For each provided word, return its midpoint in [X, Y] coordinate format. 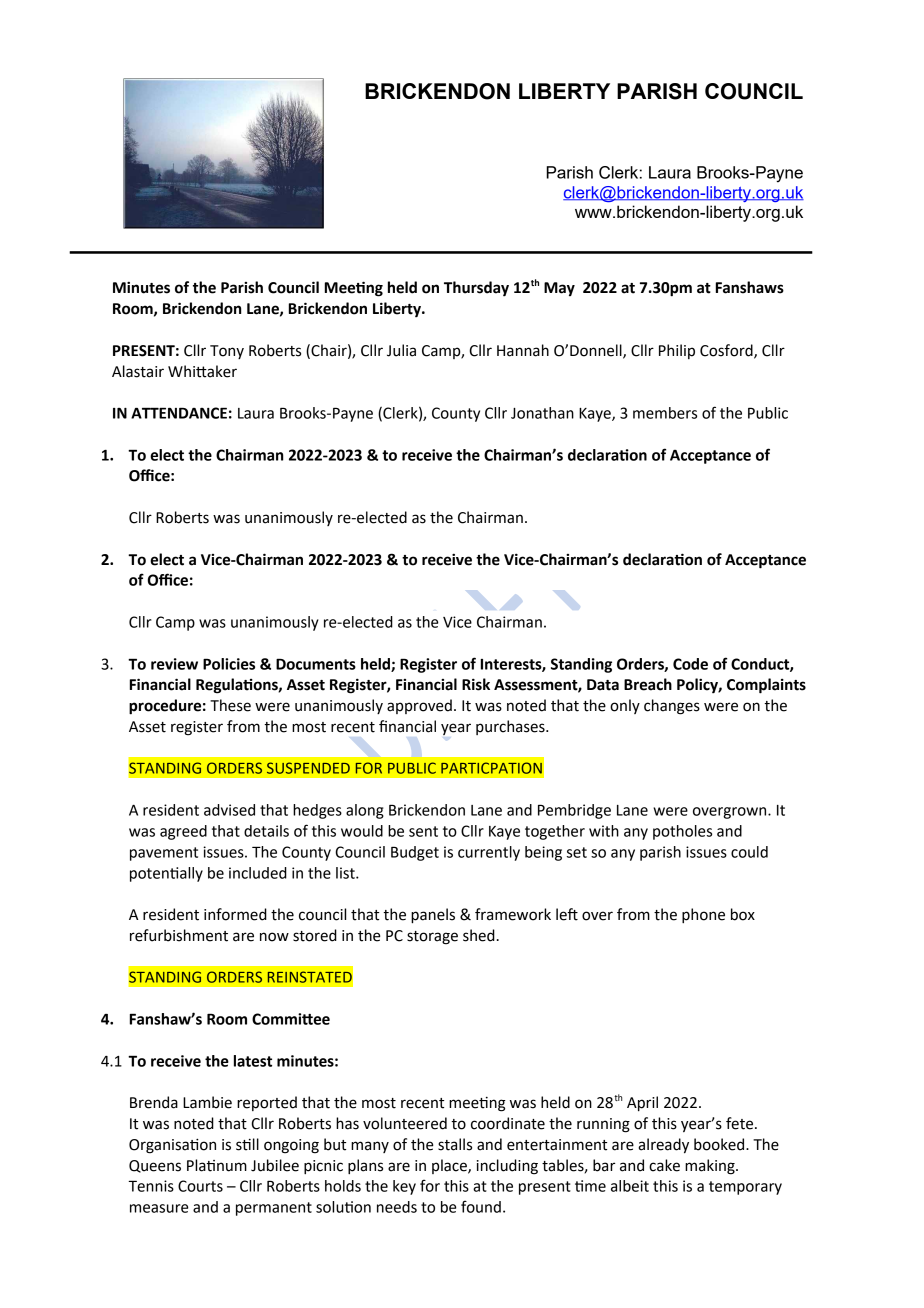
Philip [677, 351]
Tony [227, 352]
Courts [200, 1186]
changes [672, 707]
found [481, 1206]
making [711, 1167]
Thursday [476, 289]
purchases [511, 727]
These [230, 705]
